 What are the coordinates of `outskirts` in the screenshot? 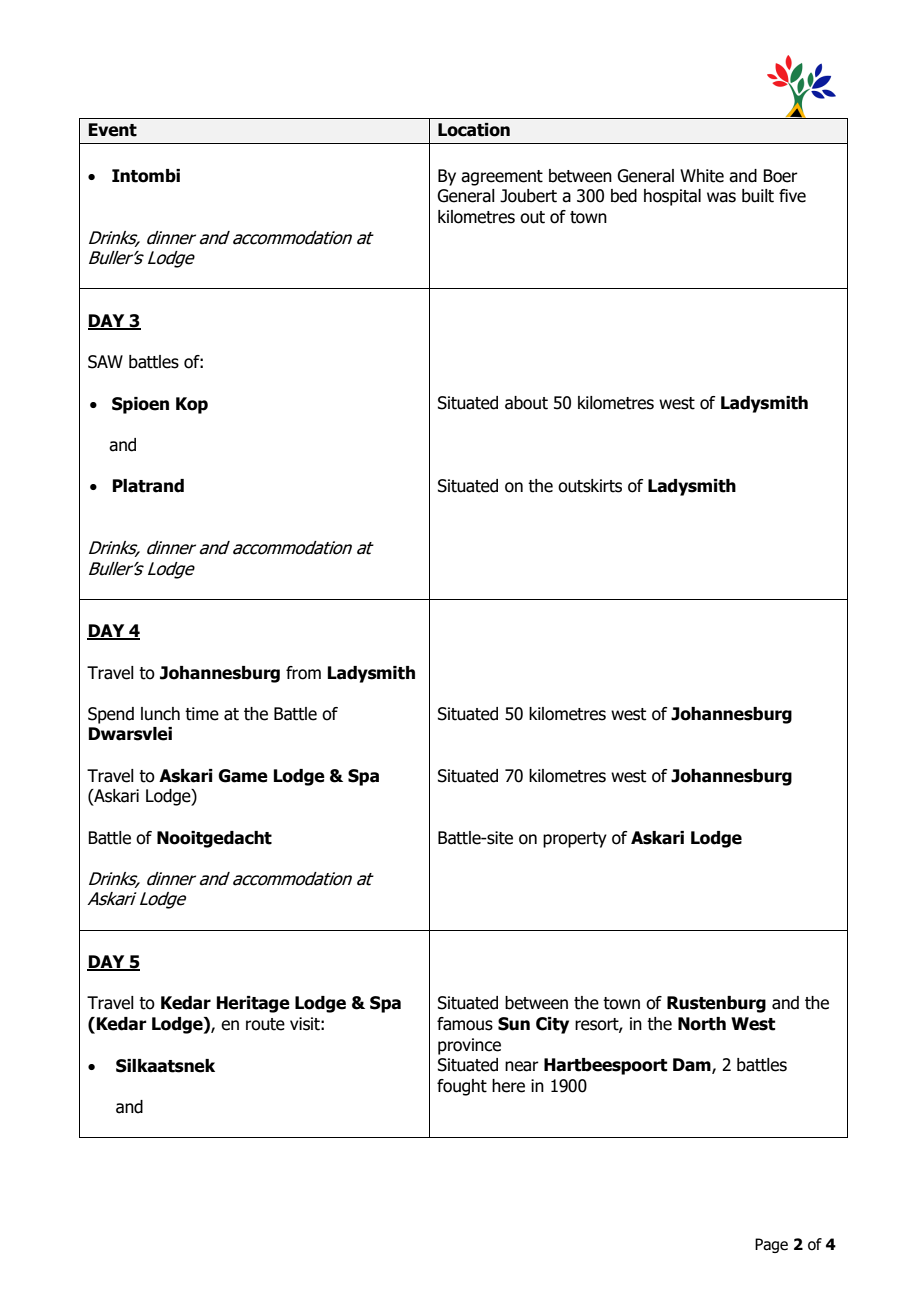 It's located at (590, 486).
